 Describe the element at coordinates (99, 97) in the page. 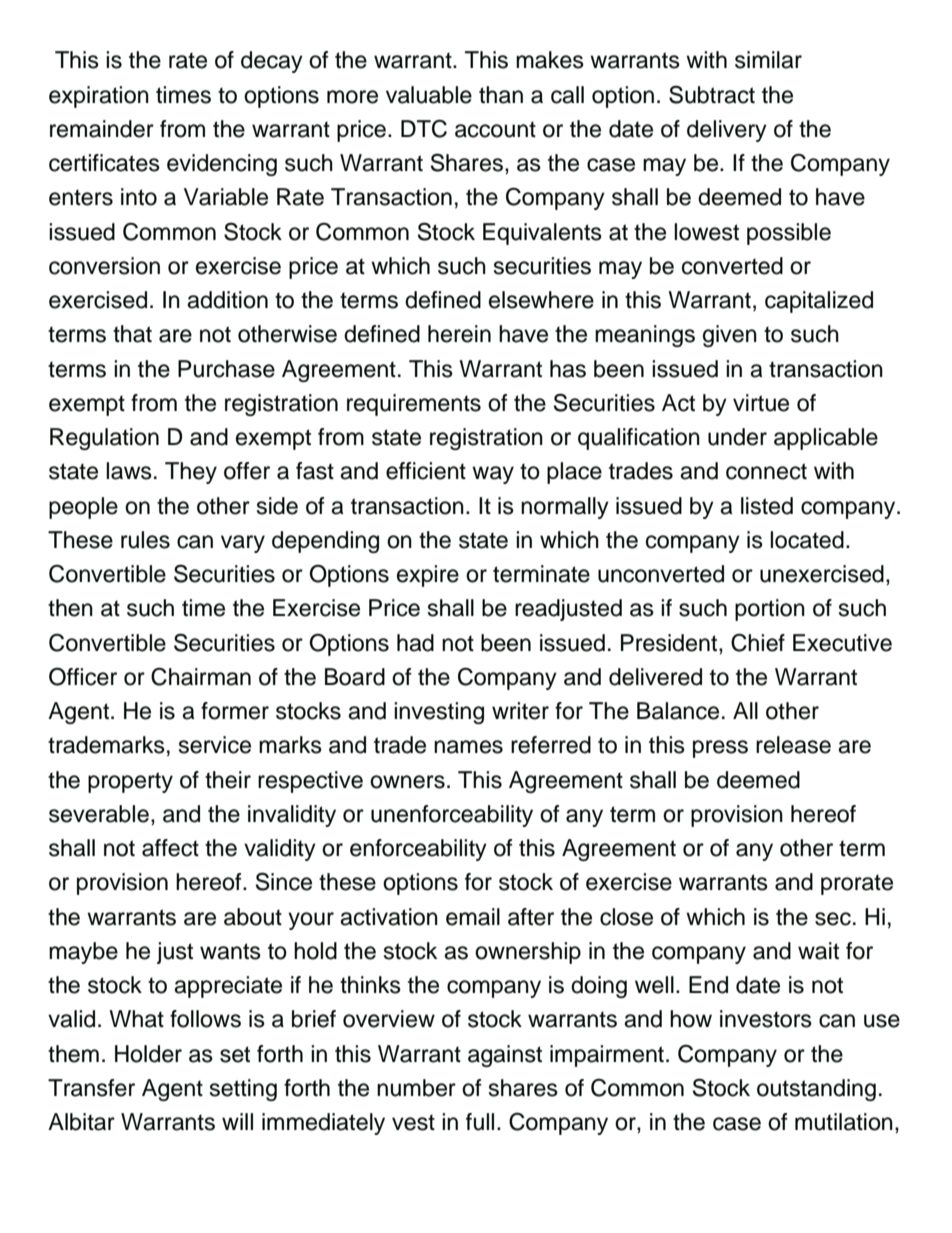

I see `expiration` at that location.
